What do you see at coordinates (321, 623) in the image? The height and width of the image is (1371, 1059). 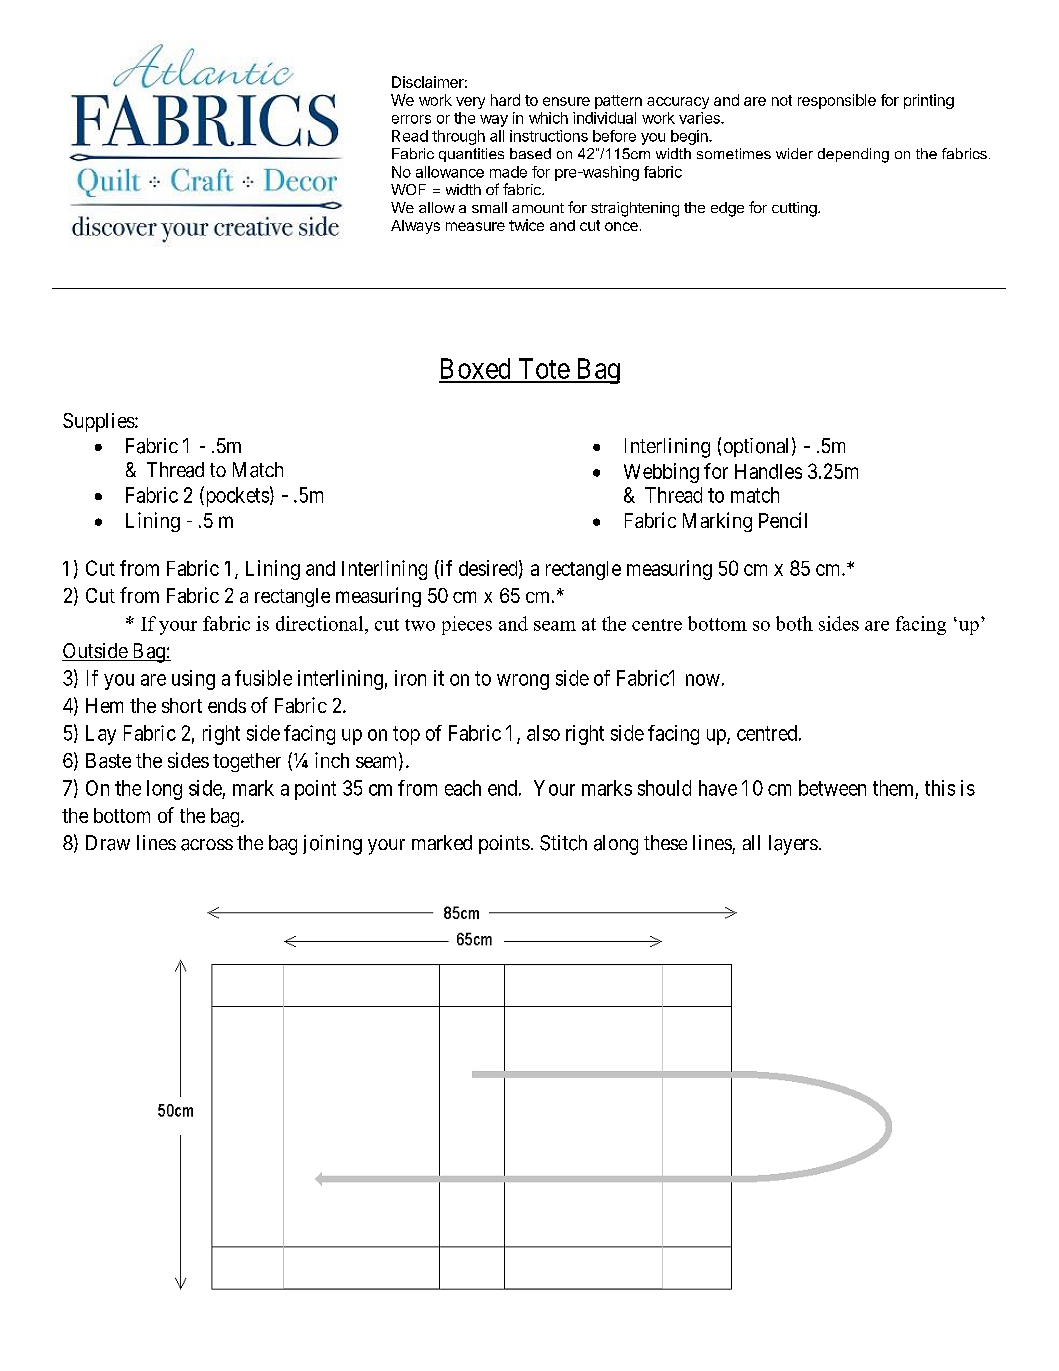 I see `directional` at bounding box center [321, 623].
